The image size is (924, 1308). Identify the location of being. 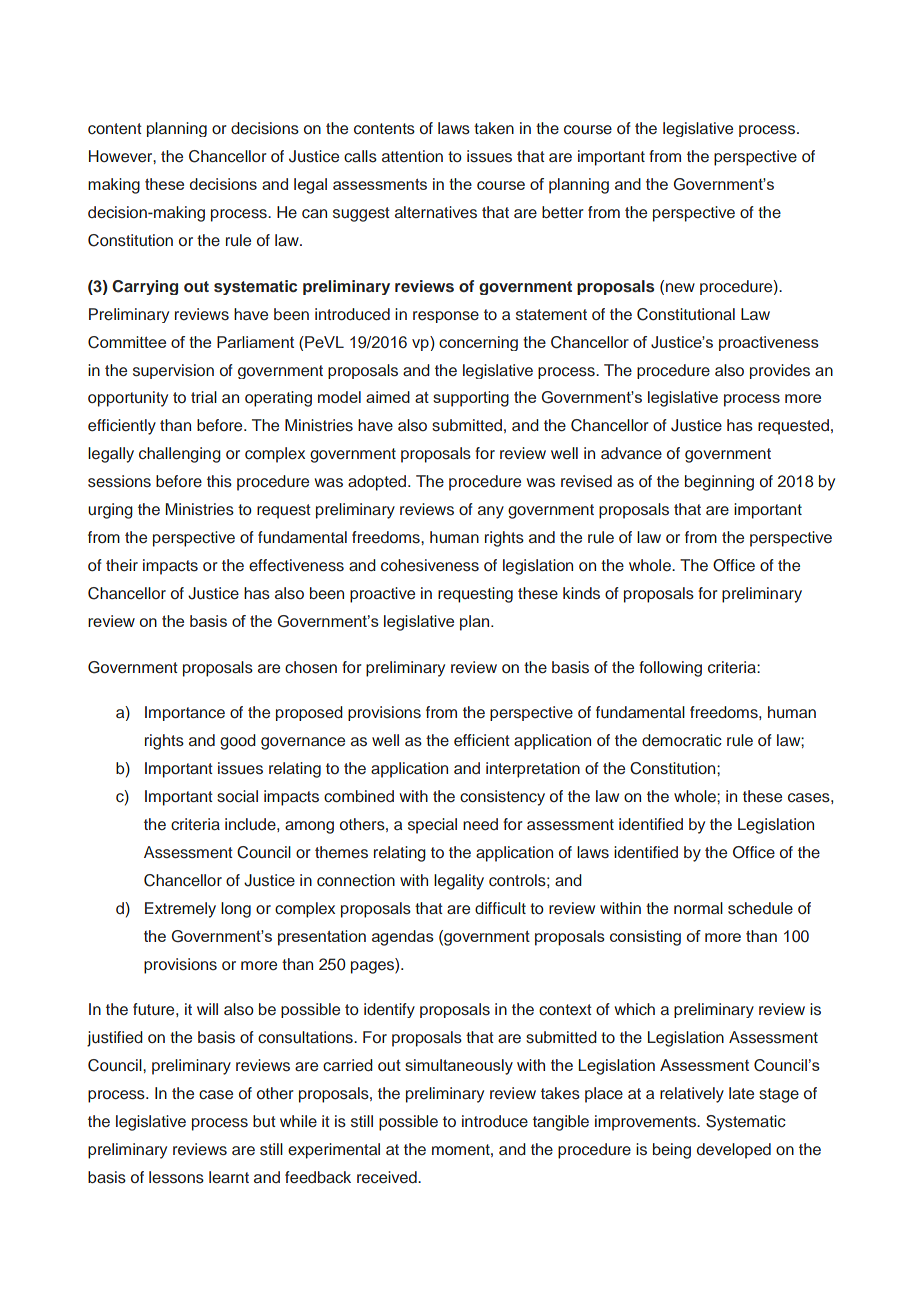
(672, 1151).
